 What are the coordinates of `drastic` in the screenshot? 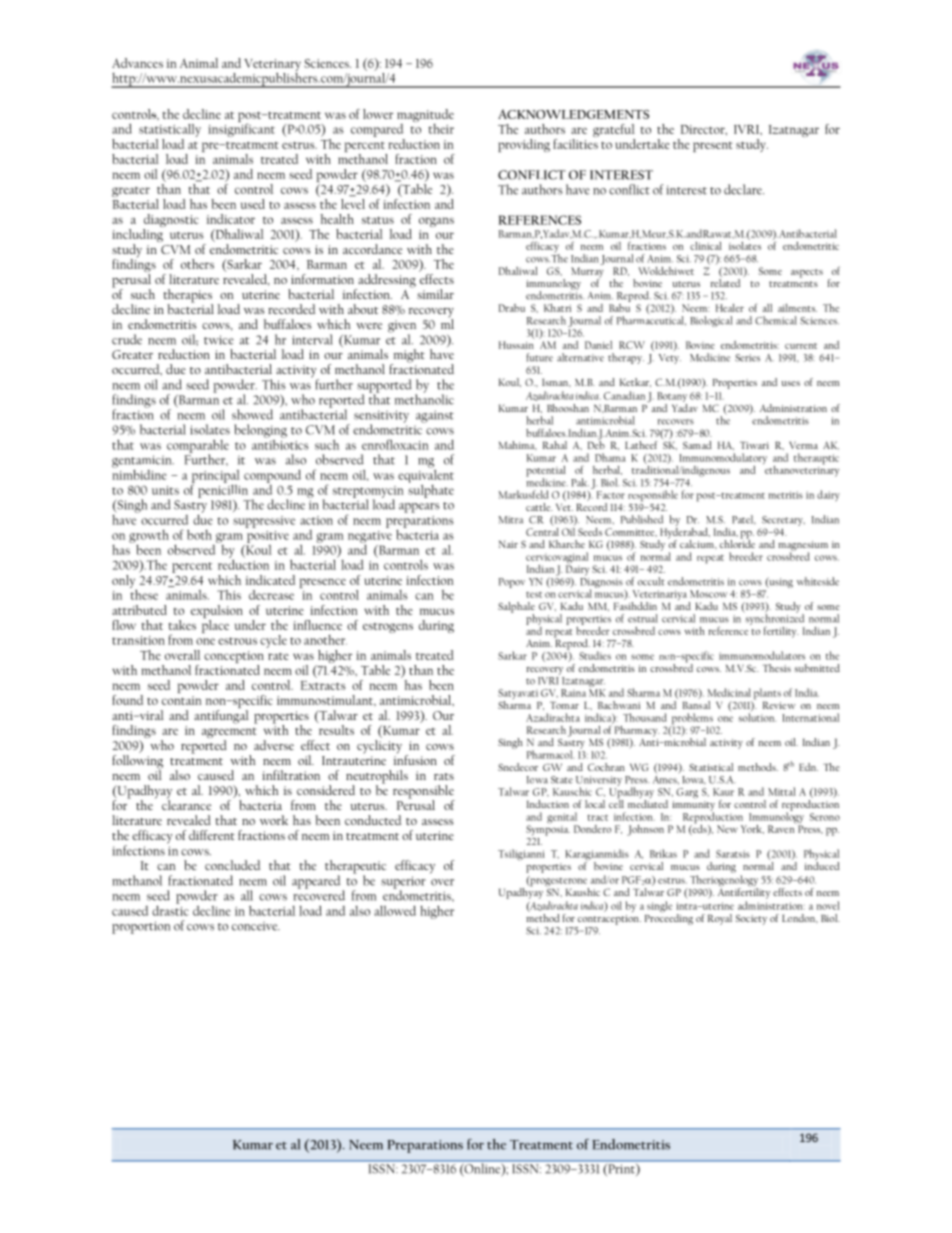 It's located at (170, 909).
